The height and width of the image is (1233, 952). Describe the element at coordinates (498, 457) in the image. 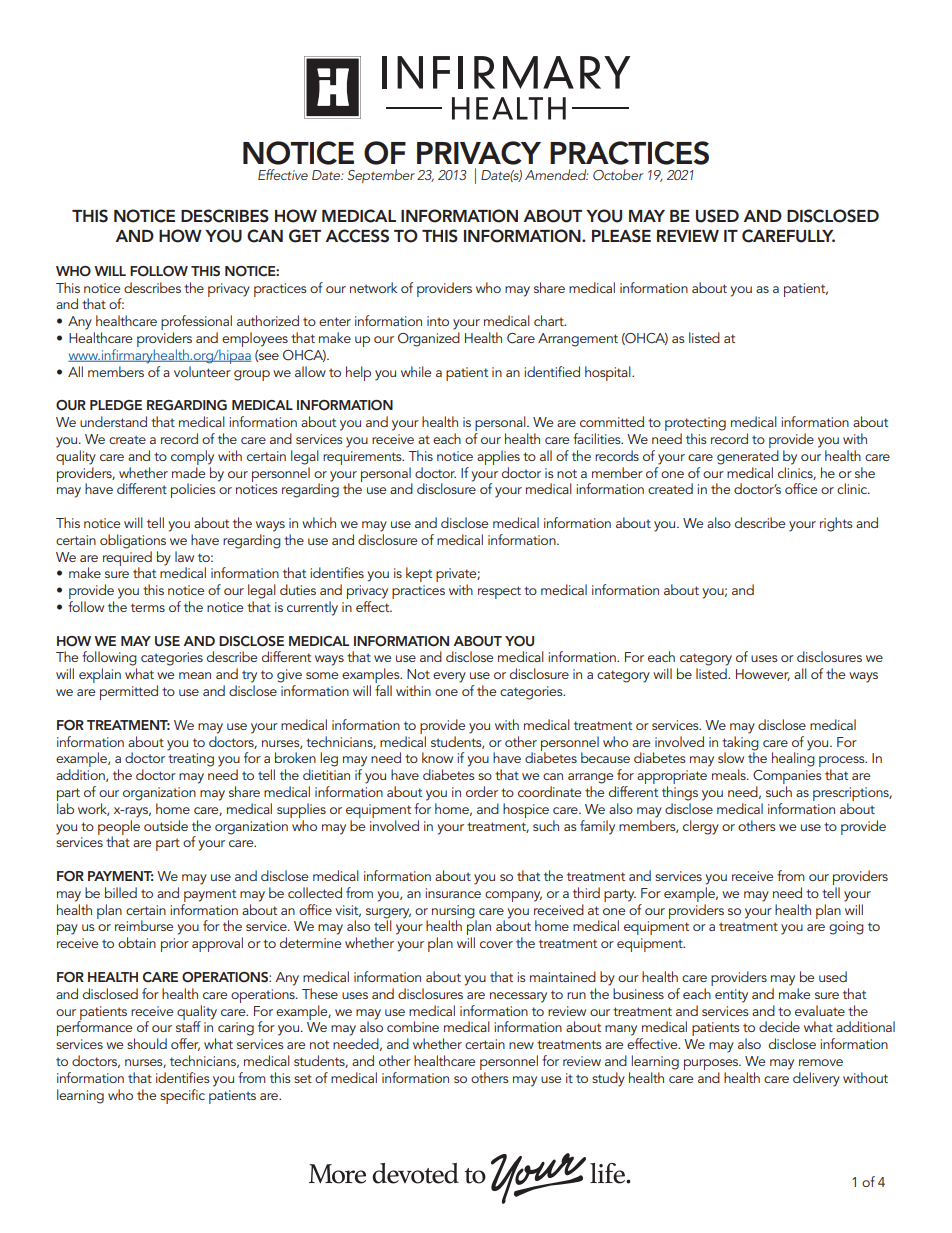

I see `applies` at that location.
